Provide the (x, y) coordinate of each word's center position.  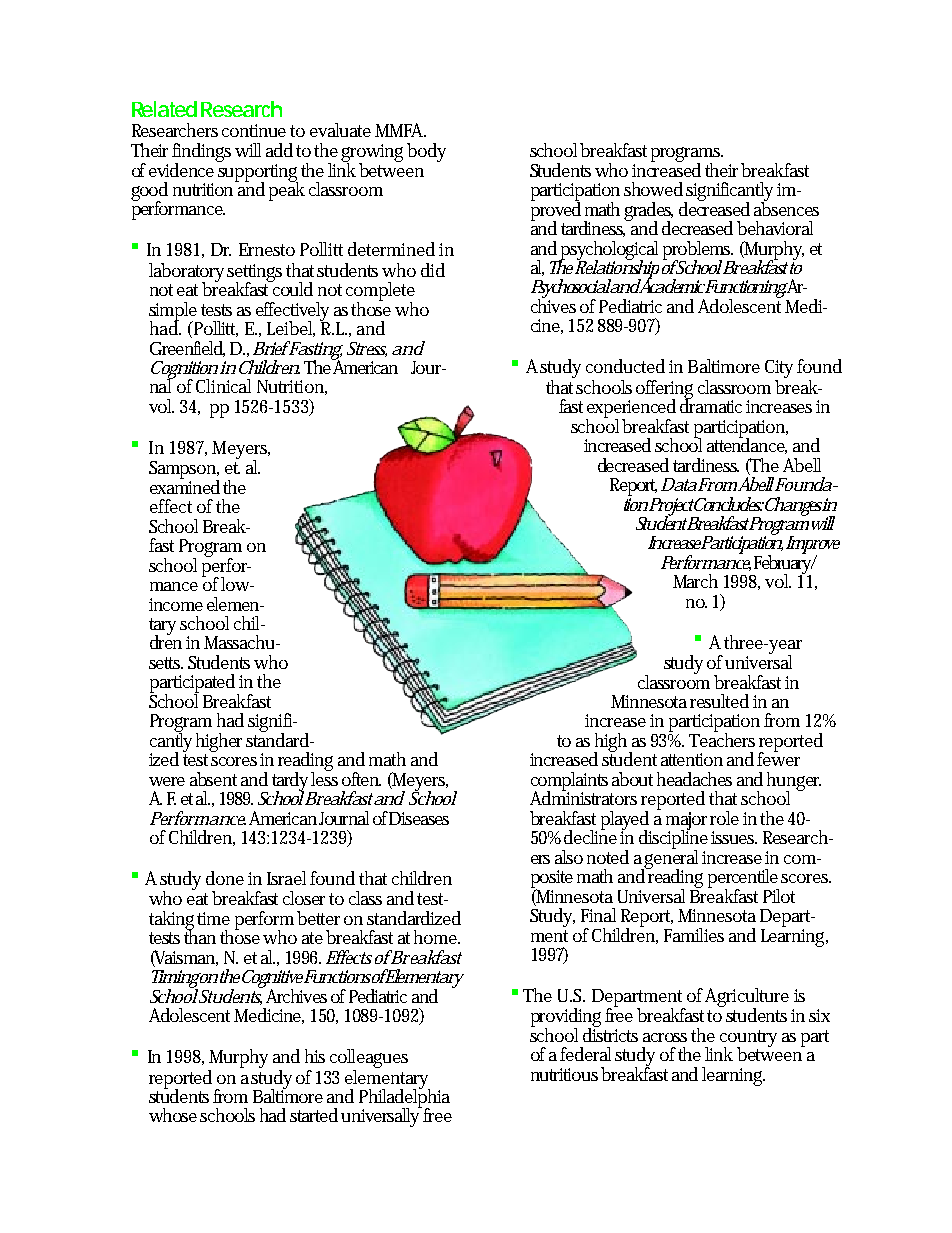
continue (254, 130)
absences (786, 207)
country (748, 1039)
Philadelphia (404, 1098)
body (426, 152)
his (315, 1056)
